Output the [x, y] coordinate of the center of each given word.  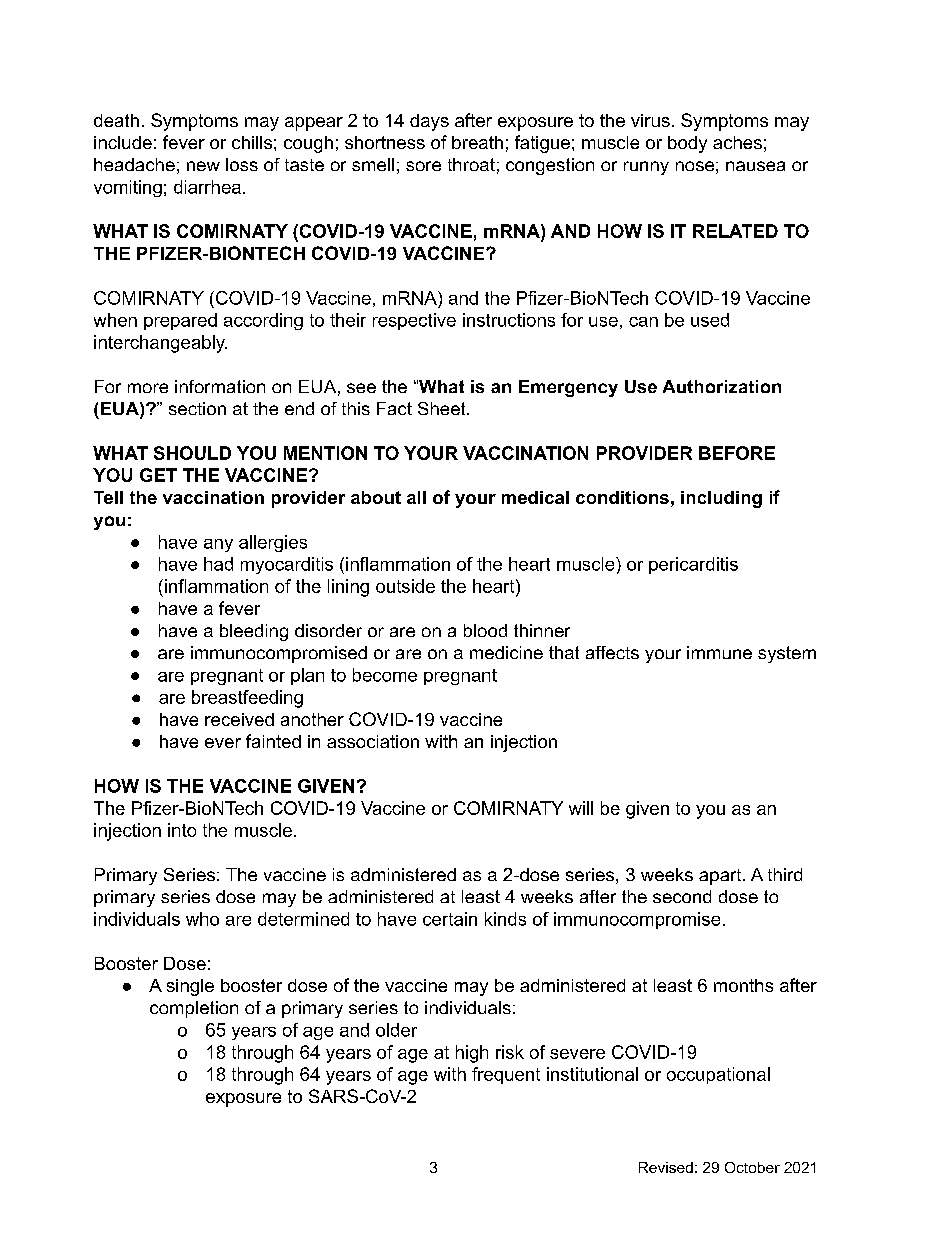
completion [194, 1009]
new [203, 166]
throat [471, 164]
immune [719, 652]
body [687, 144]
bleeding [254, 632]
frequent [506, 1075]
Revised [666, 1167]
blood [485, 630]
